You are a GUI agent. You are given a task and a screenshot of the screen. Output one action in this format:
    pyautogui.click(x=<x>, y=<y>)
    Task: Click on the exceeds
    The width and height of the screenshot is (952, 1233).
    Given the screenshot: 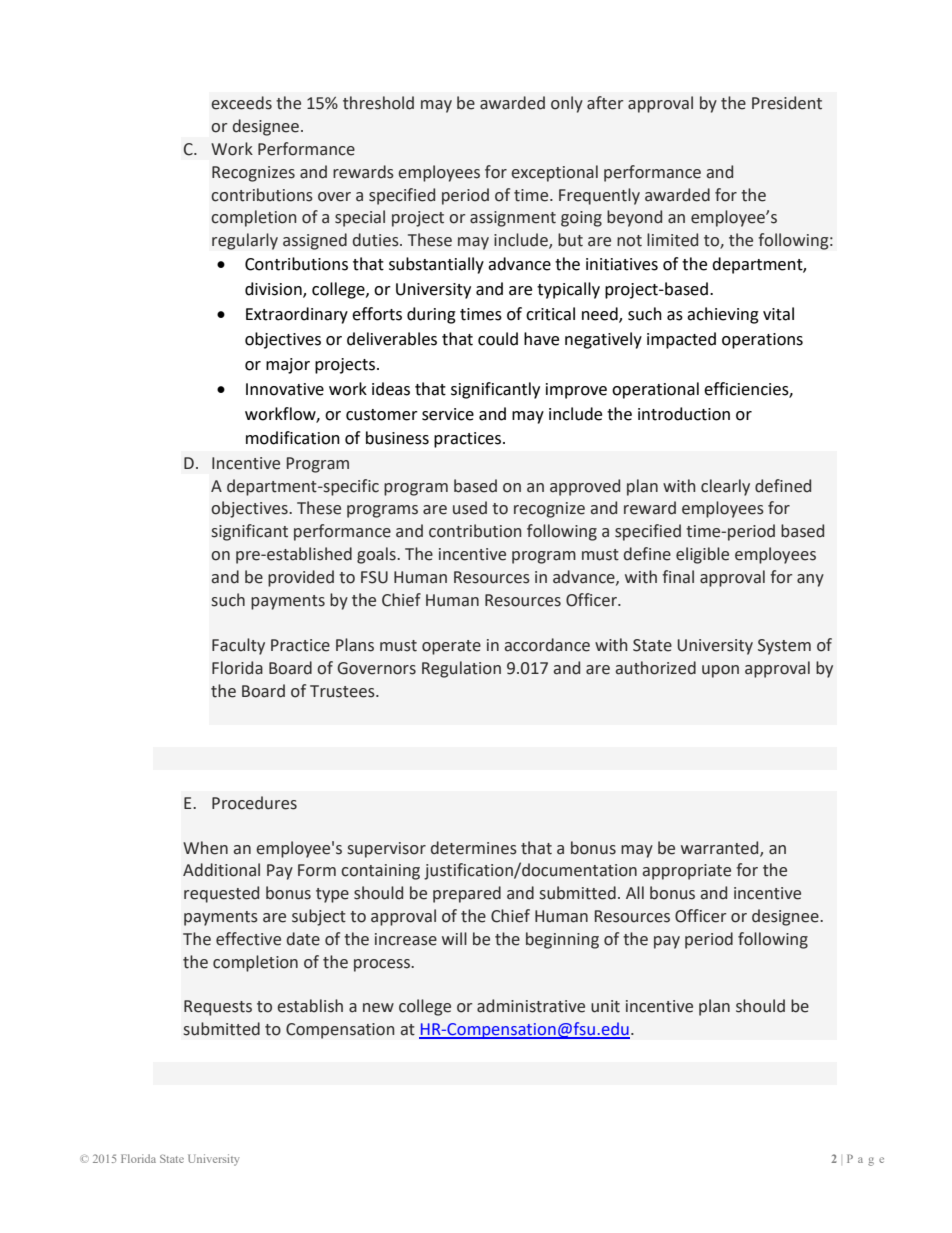 What is the action you would take?
    pyautogui.click(x=241, y=103)
